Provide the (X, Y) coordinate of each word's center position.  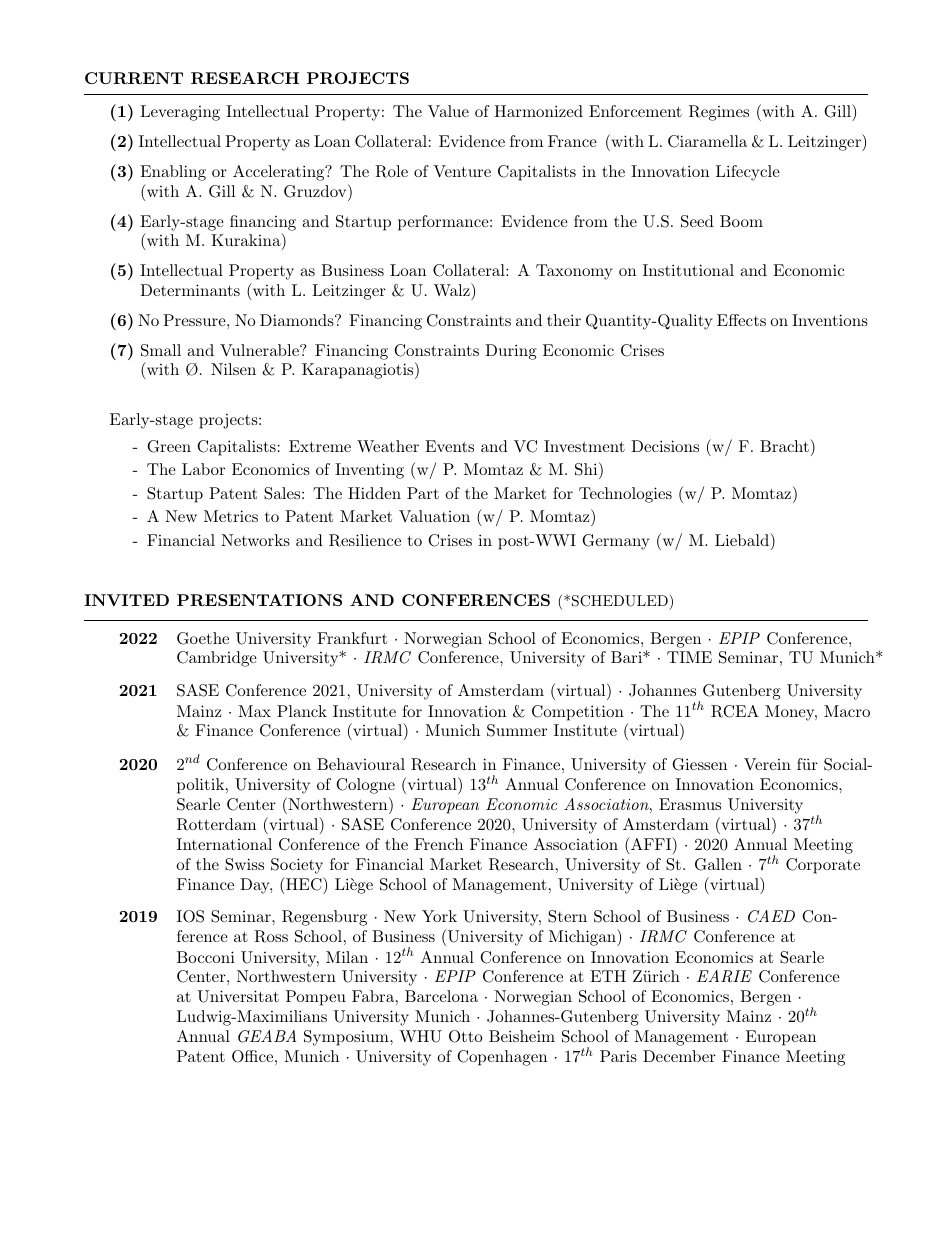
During (511, 352)
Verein (767, 764)
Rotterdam (216, 824)
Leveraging (180, 113)
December (679, 1056)
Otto (465, 1036)
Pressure (195, 320)
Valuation (434, 516)
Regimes (719, 113)
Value (448, 111)
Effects (741, 320)
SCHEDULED (621, 600)
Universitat (238, 996)
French (438, 844)
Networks (255, 540)
